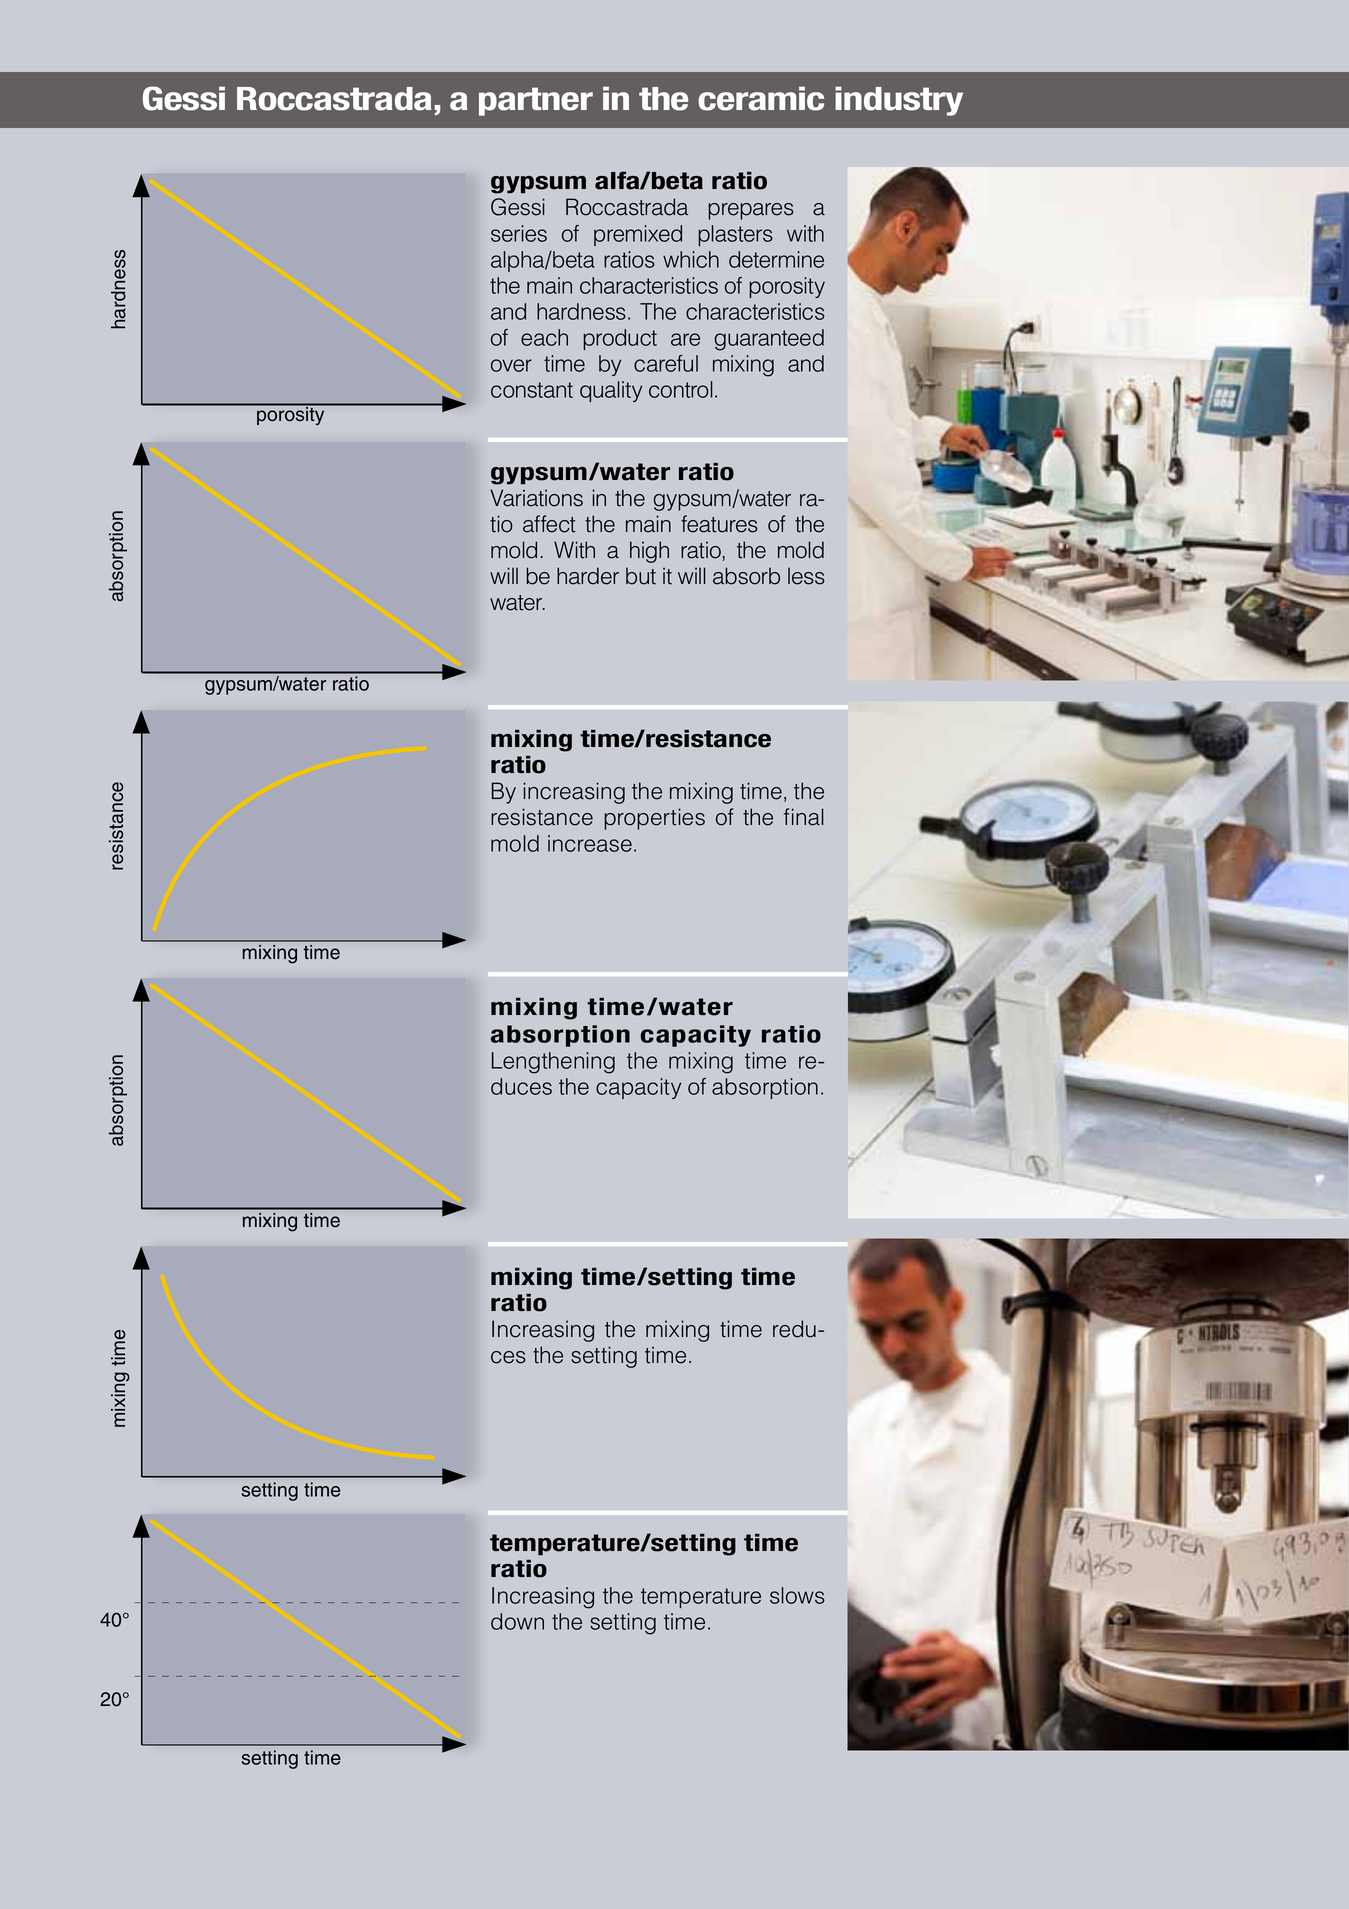 The height and width of the document is (1909, 1349). I want to click on but, so click(641, 576).
